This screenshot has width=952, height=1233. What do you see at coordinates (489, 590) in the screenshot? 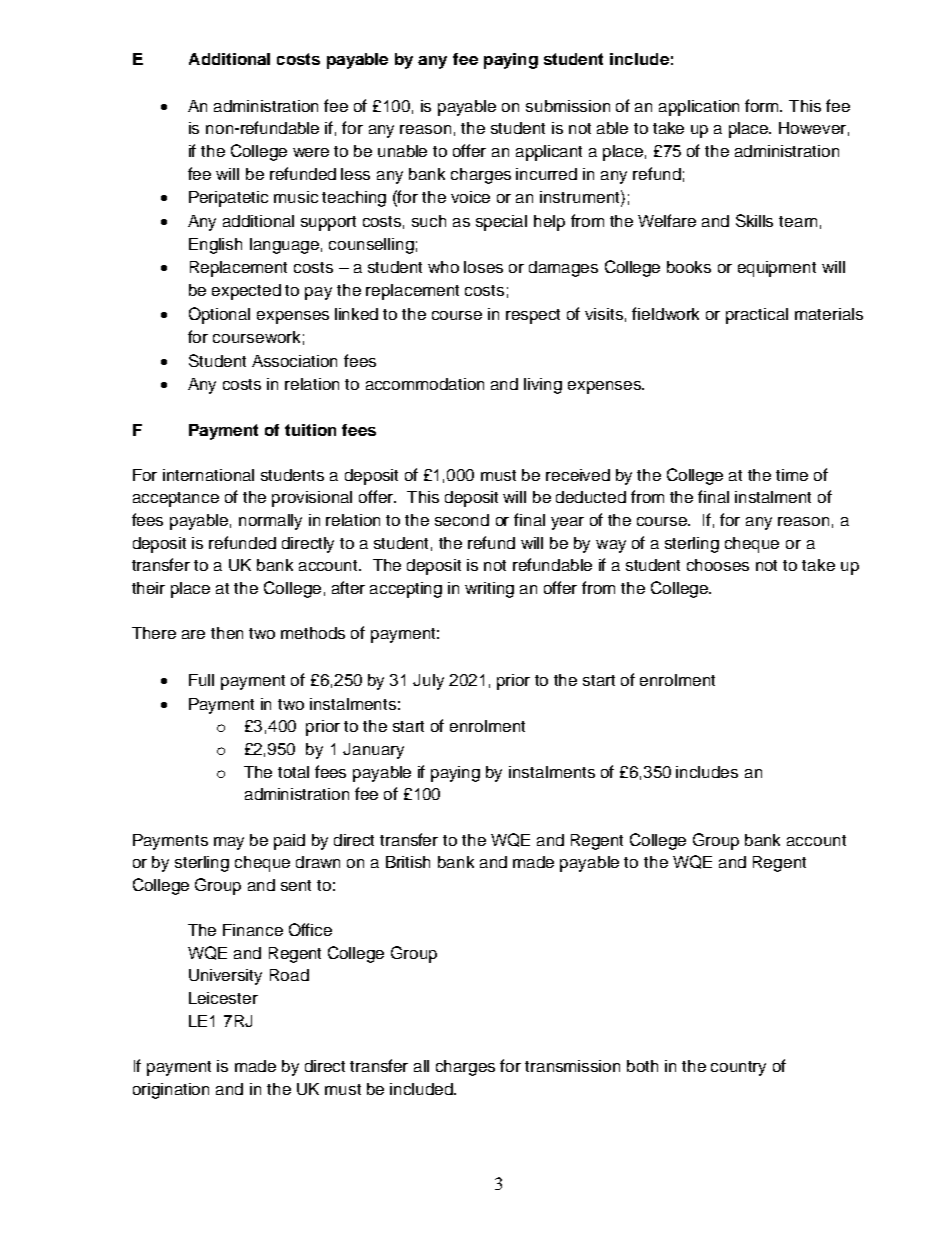
I see `writing` at bounding box center [489, 590].
